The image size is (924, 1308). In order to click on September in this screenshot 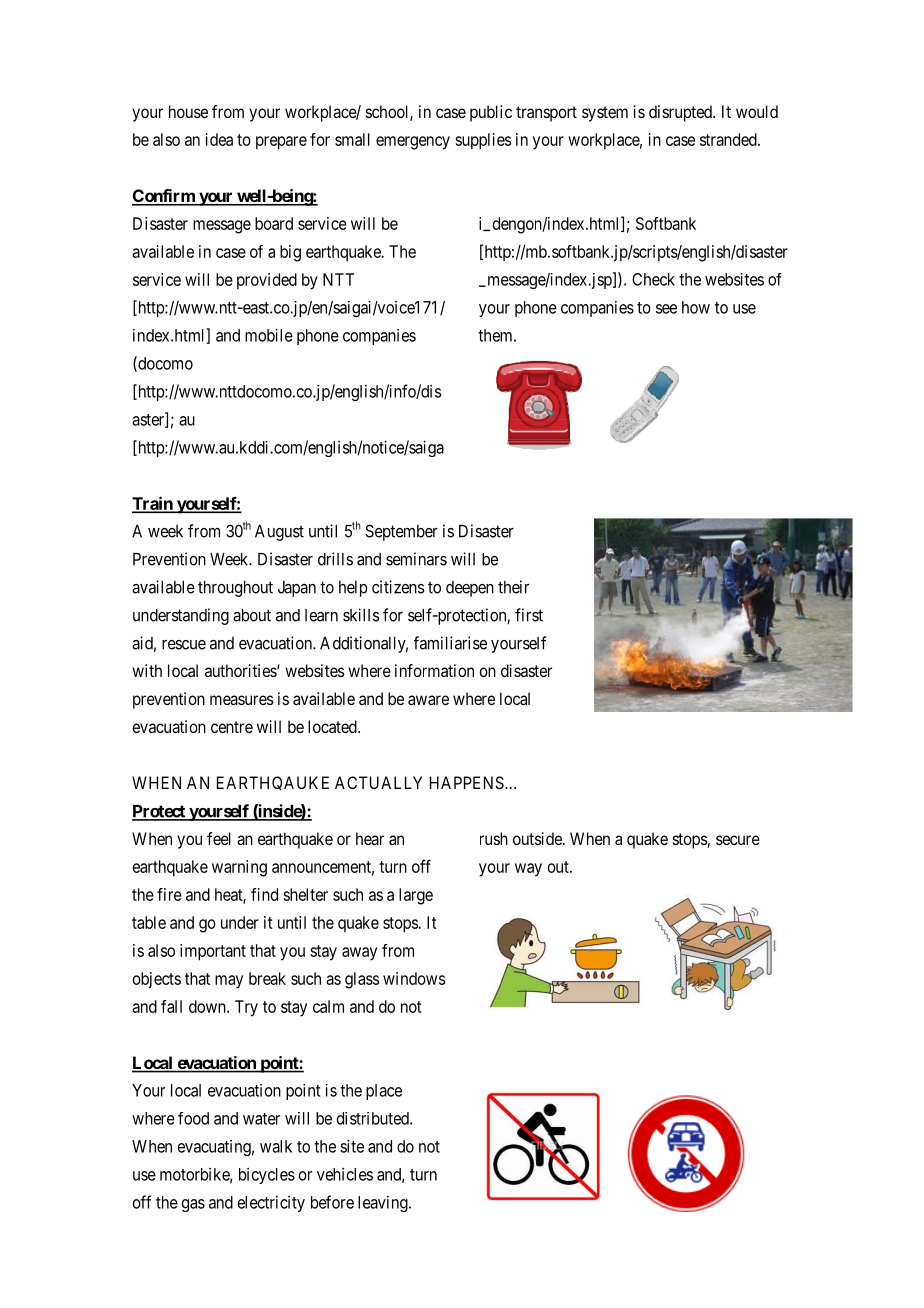, I will do `click(401, 532)`.
